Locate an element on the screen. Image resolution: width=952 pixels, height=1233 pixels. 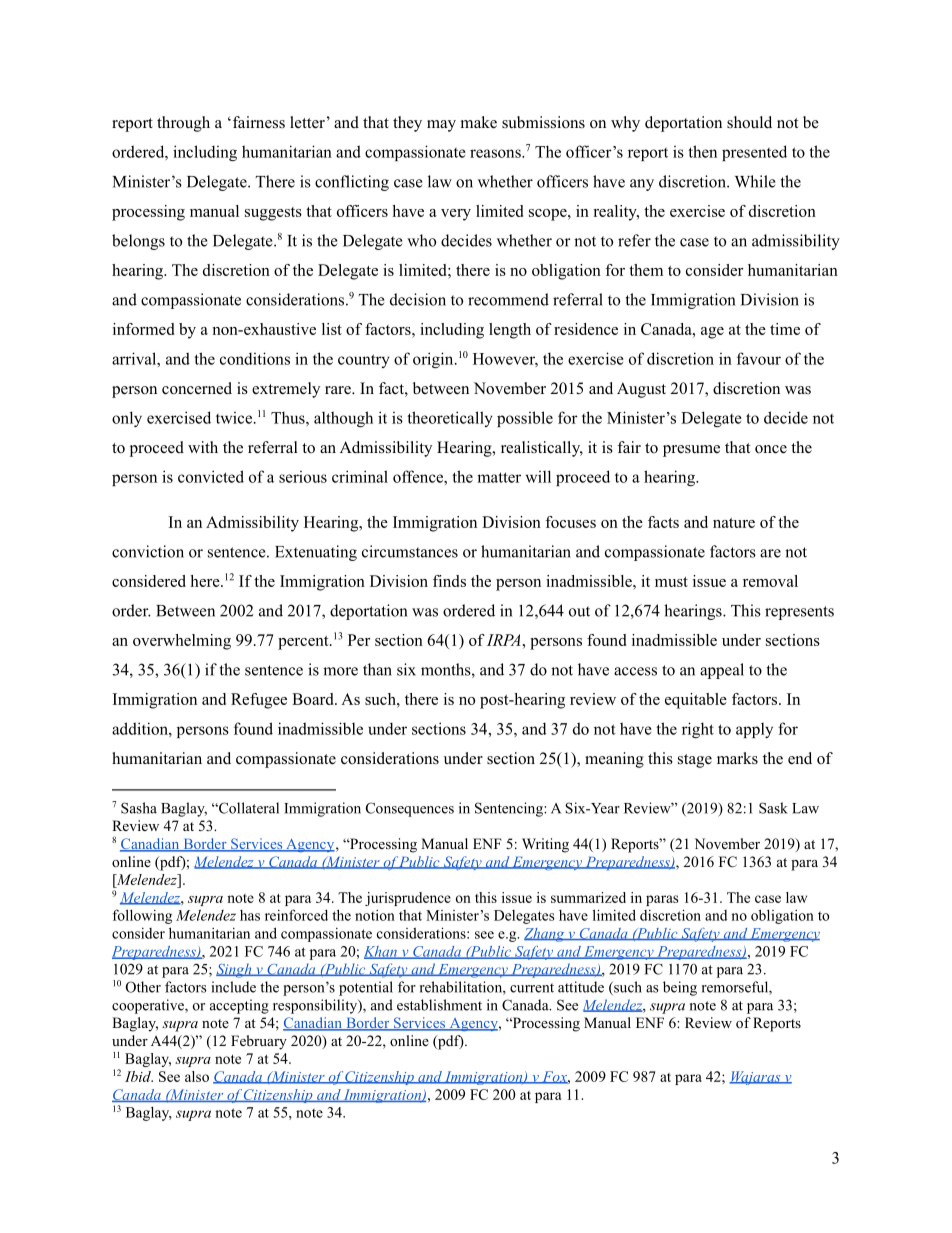
with is located at coordinates (203, 447).
